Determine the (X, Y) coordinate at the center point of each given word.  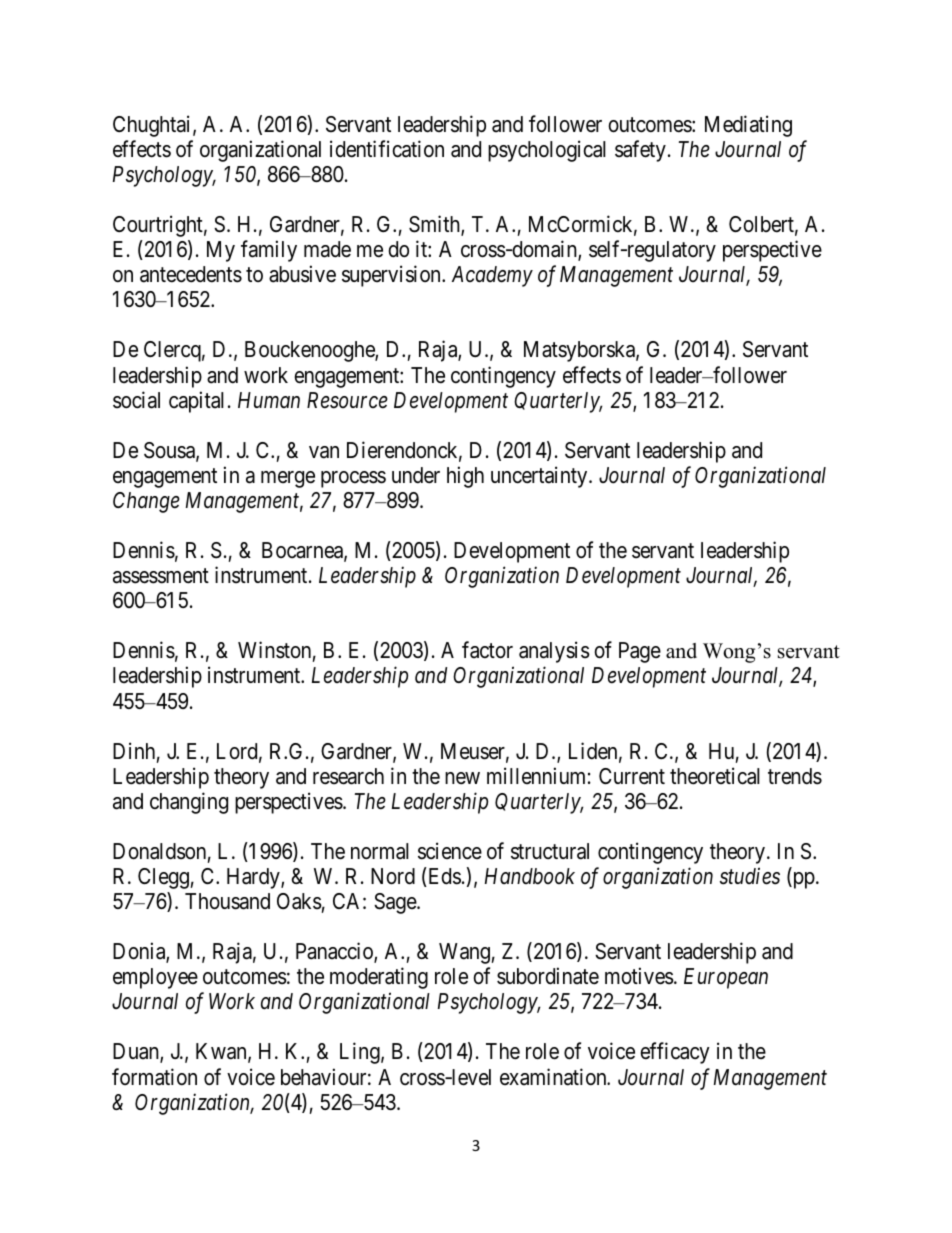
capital (196, 402)
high (465, 477)
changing (189, 803)
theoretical (715, 776)
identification (387, 149)
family (269, 251)
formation (154, 1077)
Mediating (748, 126)
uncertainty (540, 477)
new (462, 778)
